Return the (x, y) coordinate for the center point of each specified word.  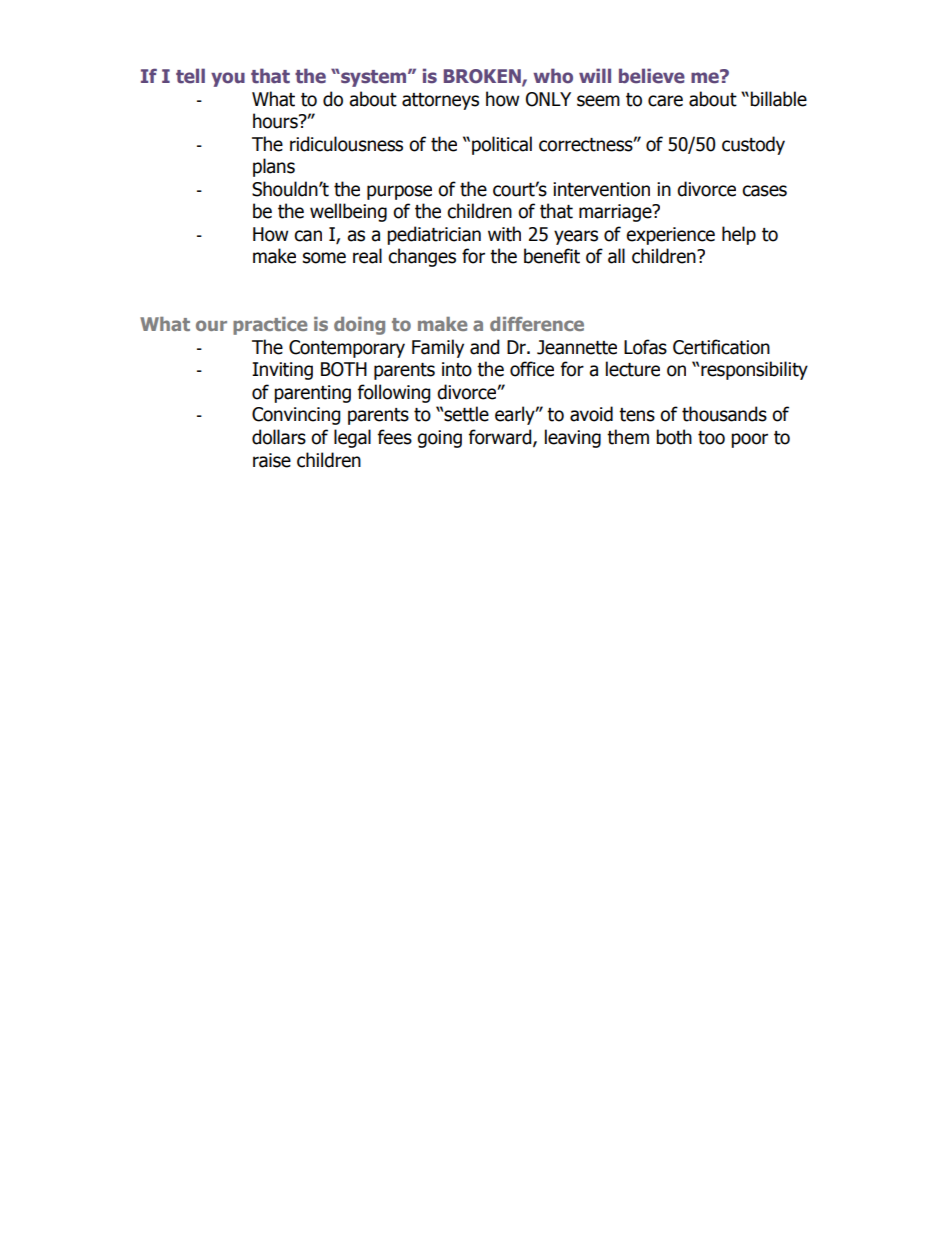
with (504, 234)
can (308, 236)
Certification (721, 347)
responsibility (754, 370)
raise (272, 460)
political (502, 145)
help (739, 235)
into (457, 369)
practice (270, 326)
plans (274, 167)
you (228, 79)
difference (537, 324)
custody (753, 145)
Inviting (282, 371)
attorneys (440, 101)
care (665, 101)
